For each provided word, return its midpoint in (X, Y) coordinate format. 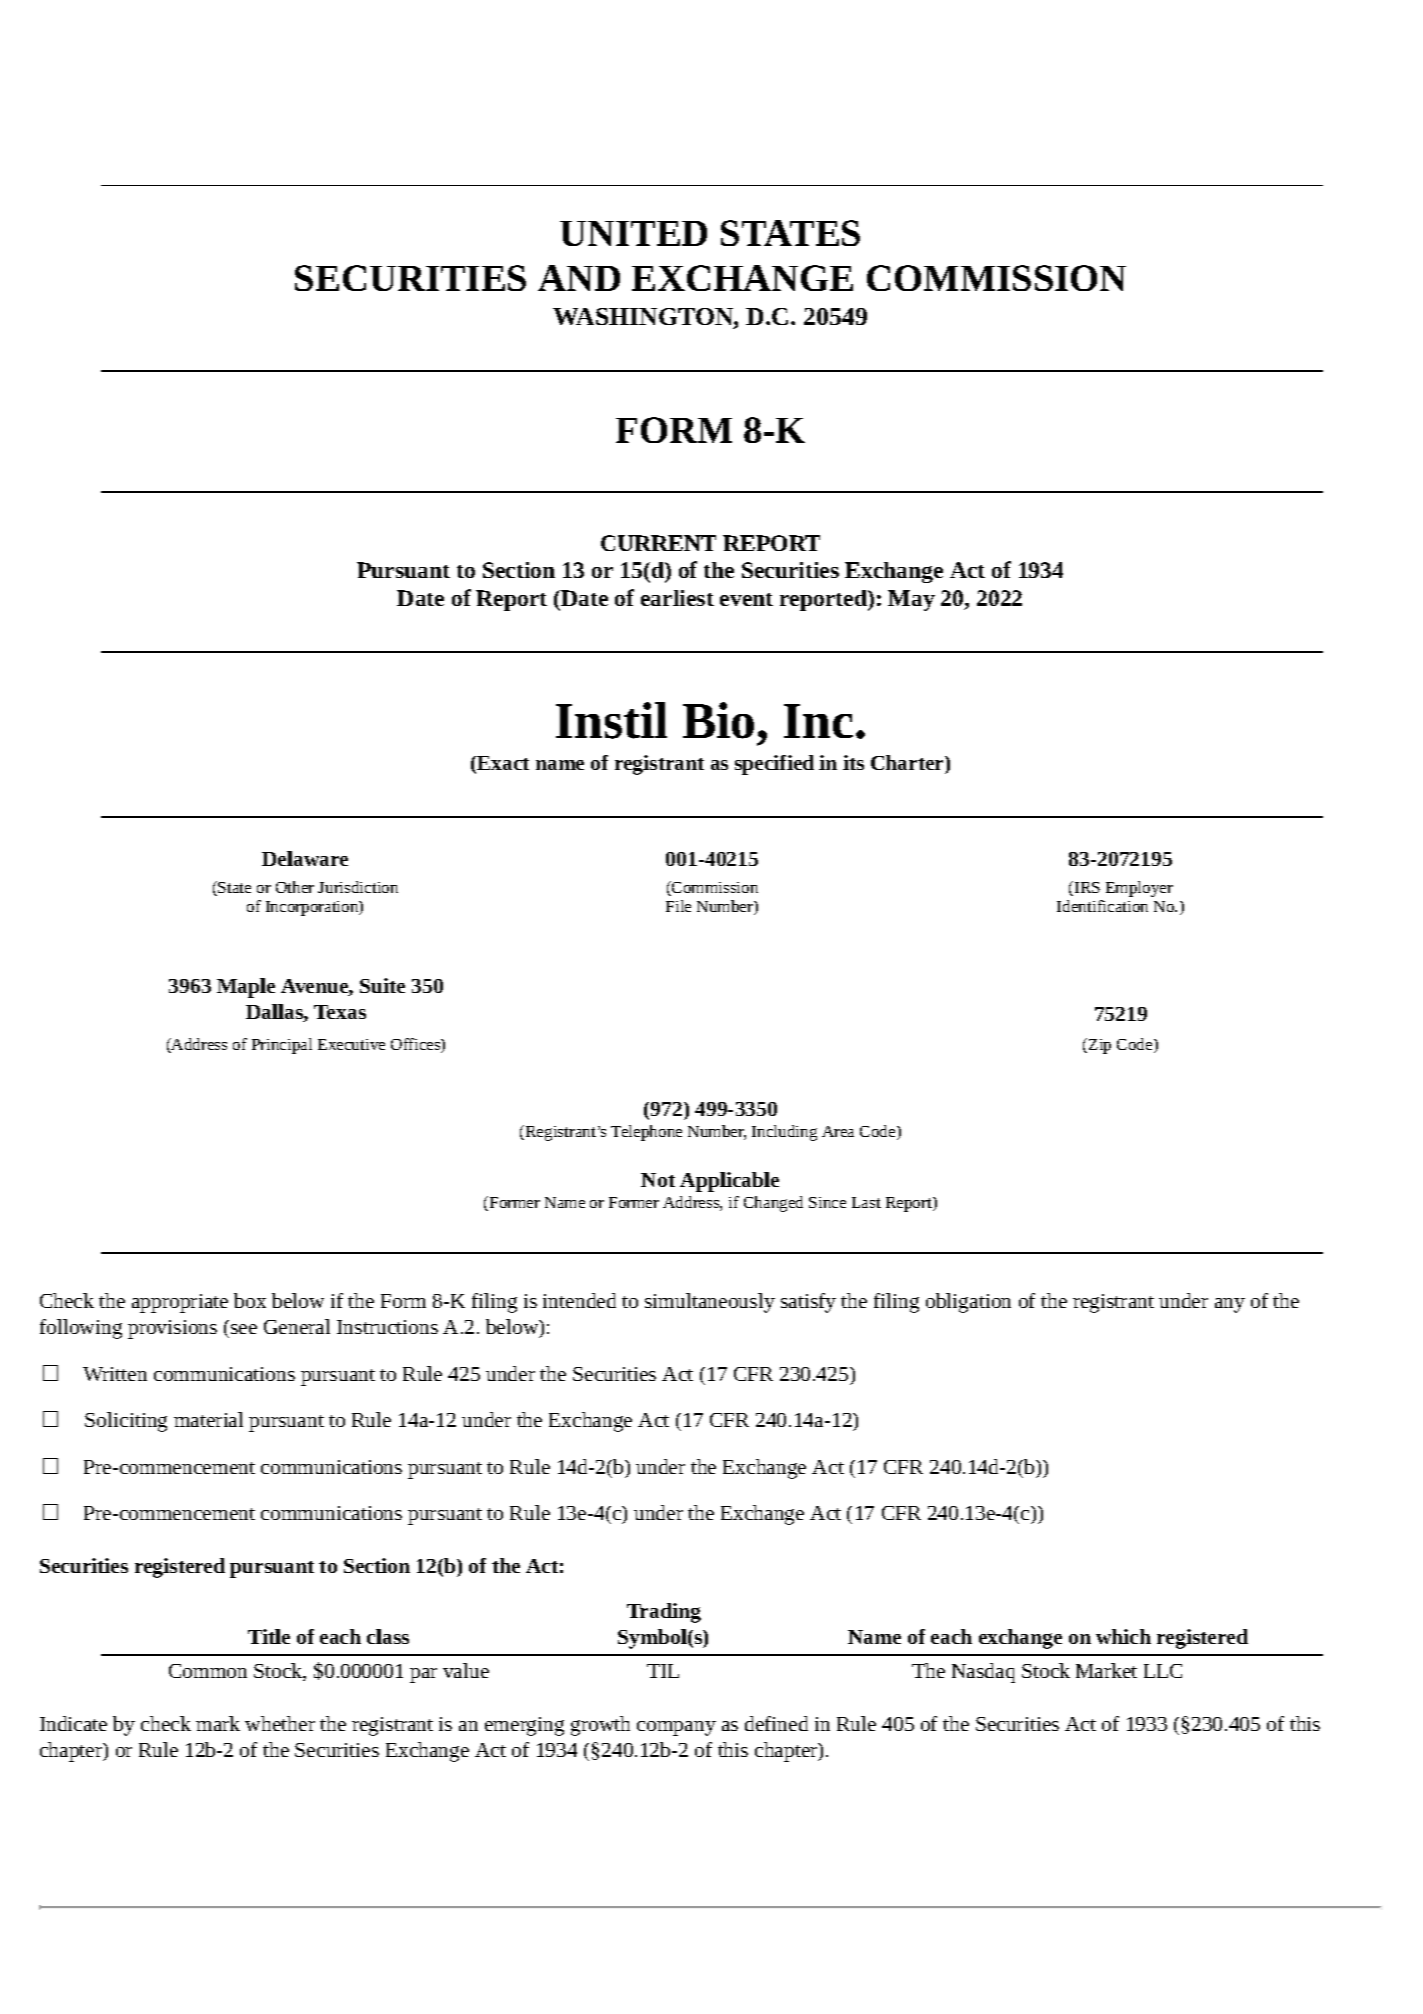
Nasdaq (983, 1673)
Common (208, 1671)
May (911, 600)
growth (600, 1726)
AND (579, 278)
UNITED (633, 233)
